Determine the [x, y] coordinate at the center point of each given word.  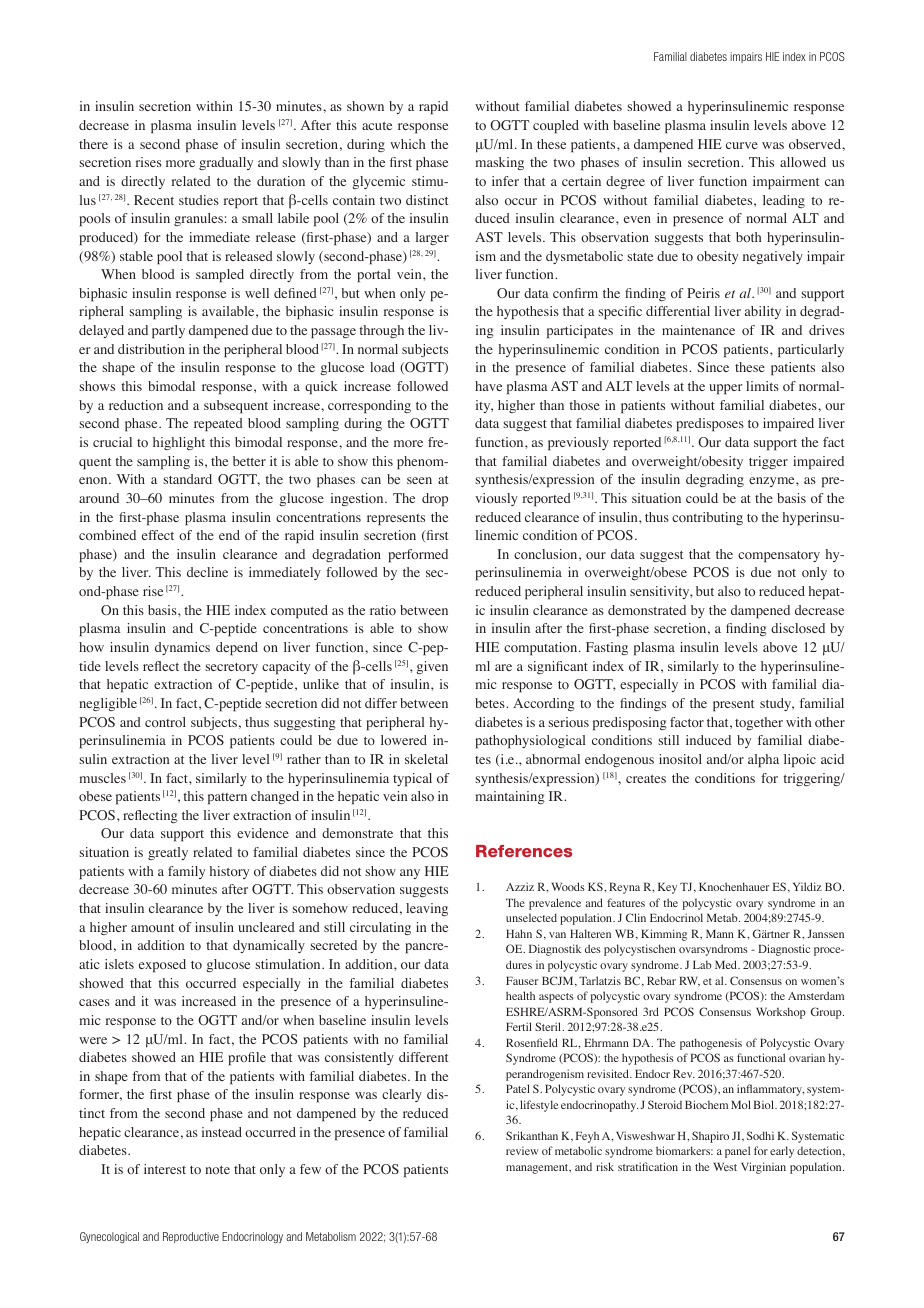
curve [742, 145]
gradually [226, 163]
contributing [707, 518]
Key [667, 888]
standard [187, 479]
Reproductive [191, 1237]
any [410, 874]
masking [500, 163]
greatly [168, 853]
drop [435, 500]
